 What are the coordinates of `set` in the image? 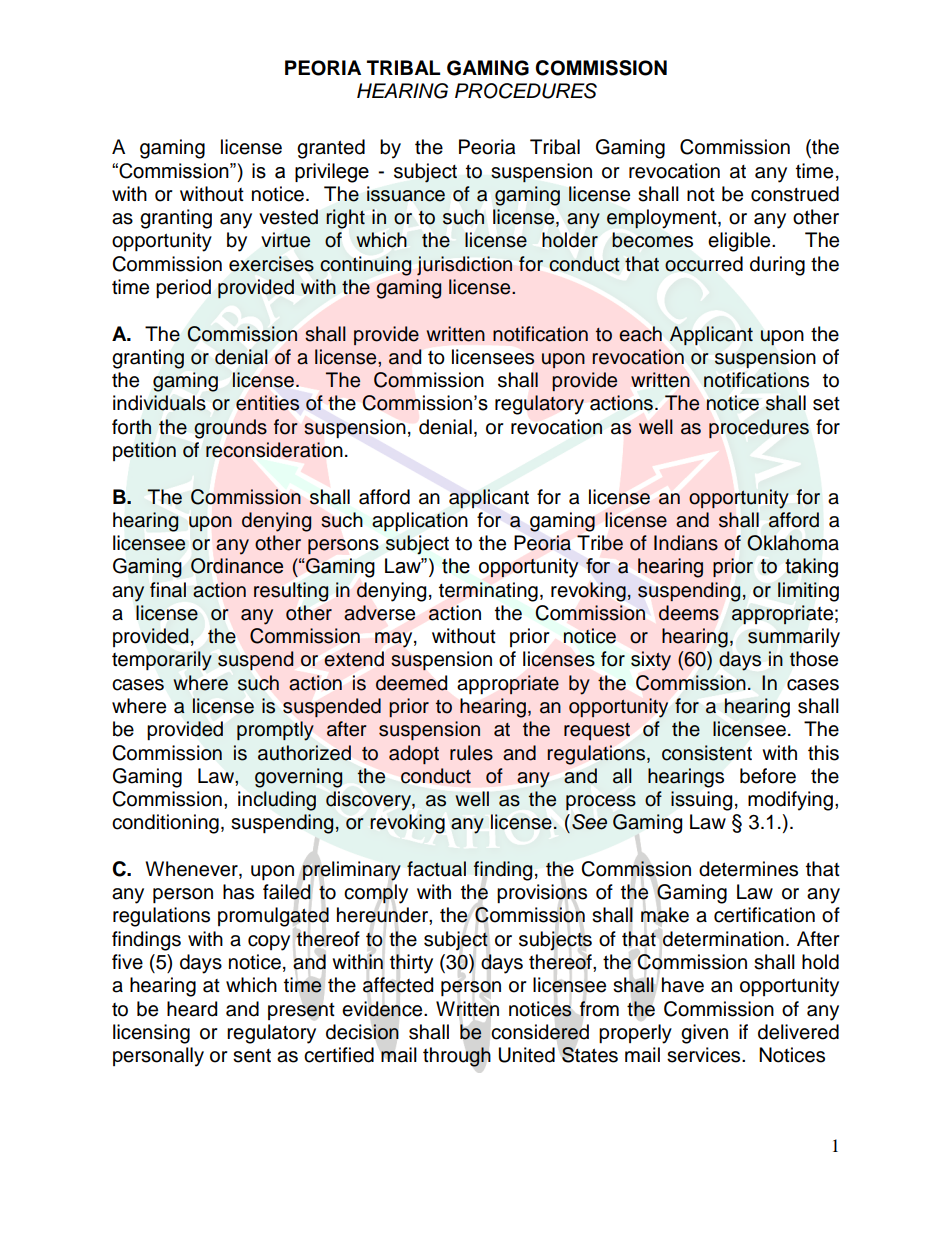 It's located at (826, 404).
